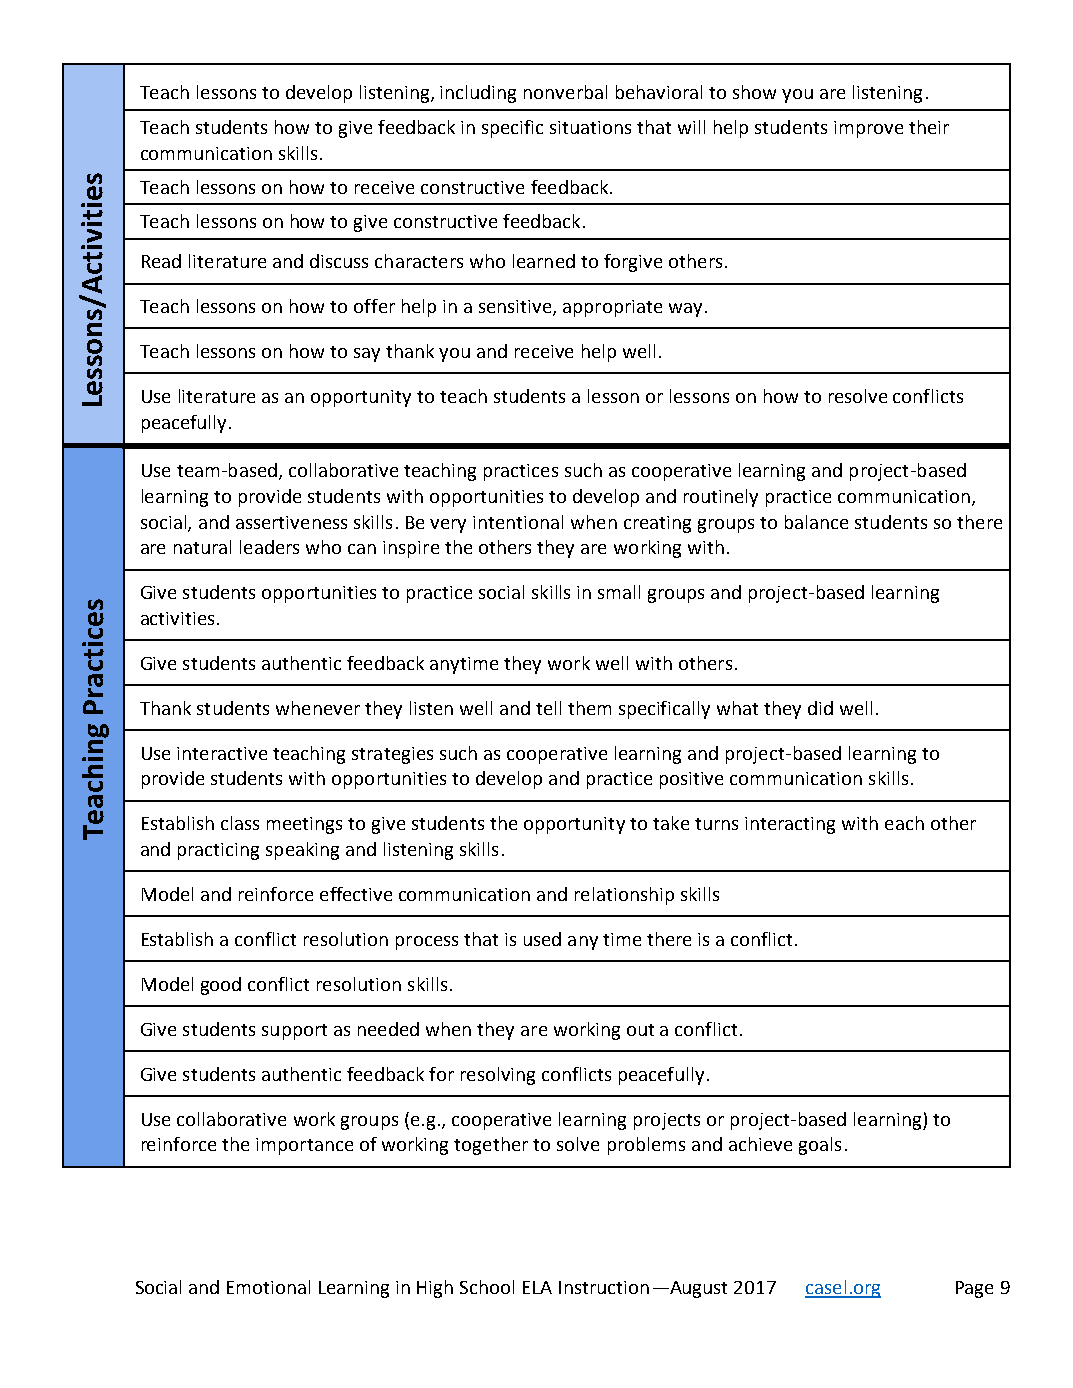 The height and width of the screenshot is (1388, 1073). What do you see at coordinates (868, 129) in the screenshot?
I see `improve` at bounding box center [868, 129].
